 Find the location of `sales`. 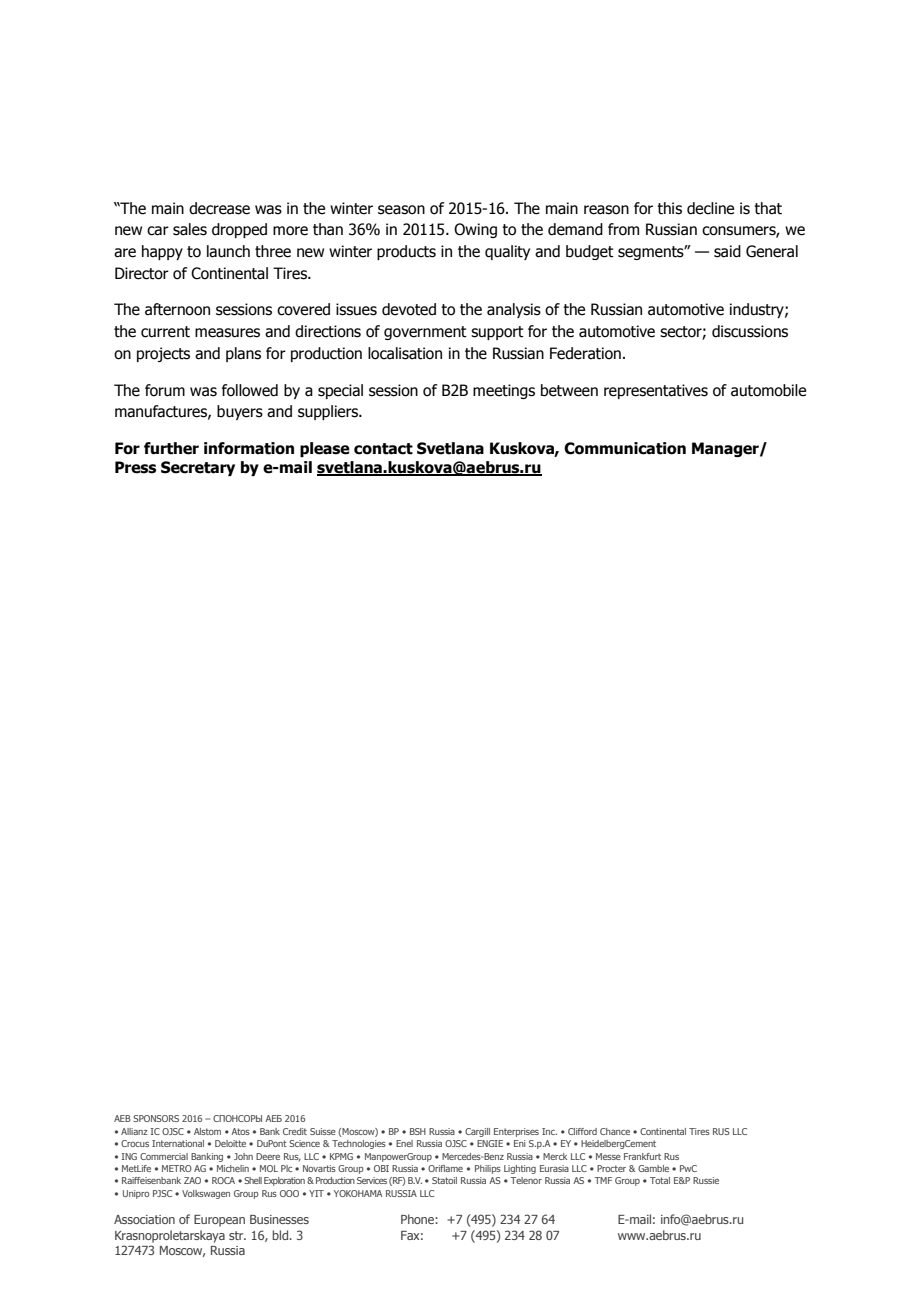

sales is located at coordinates (190, 229).
